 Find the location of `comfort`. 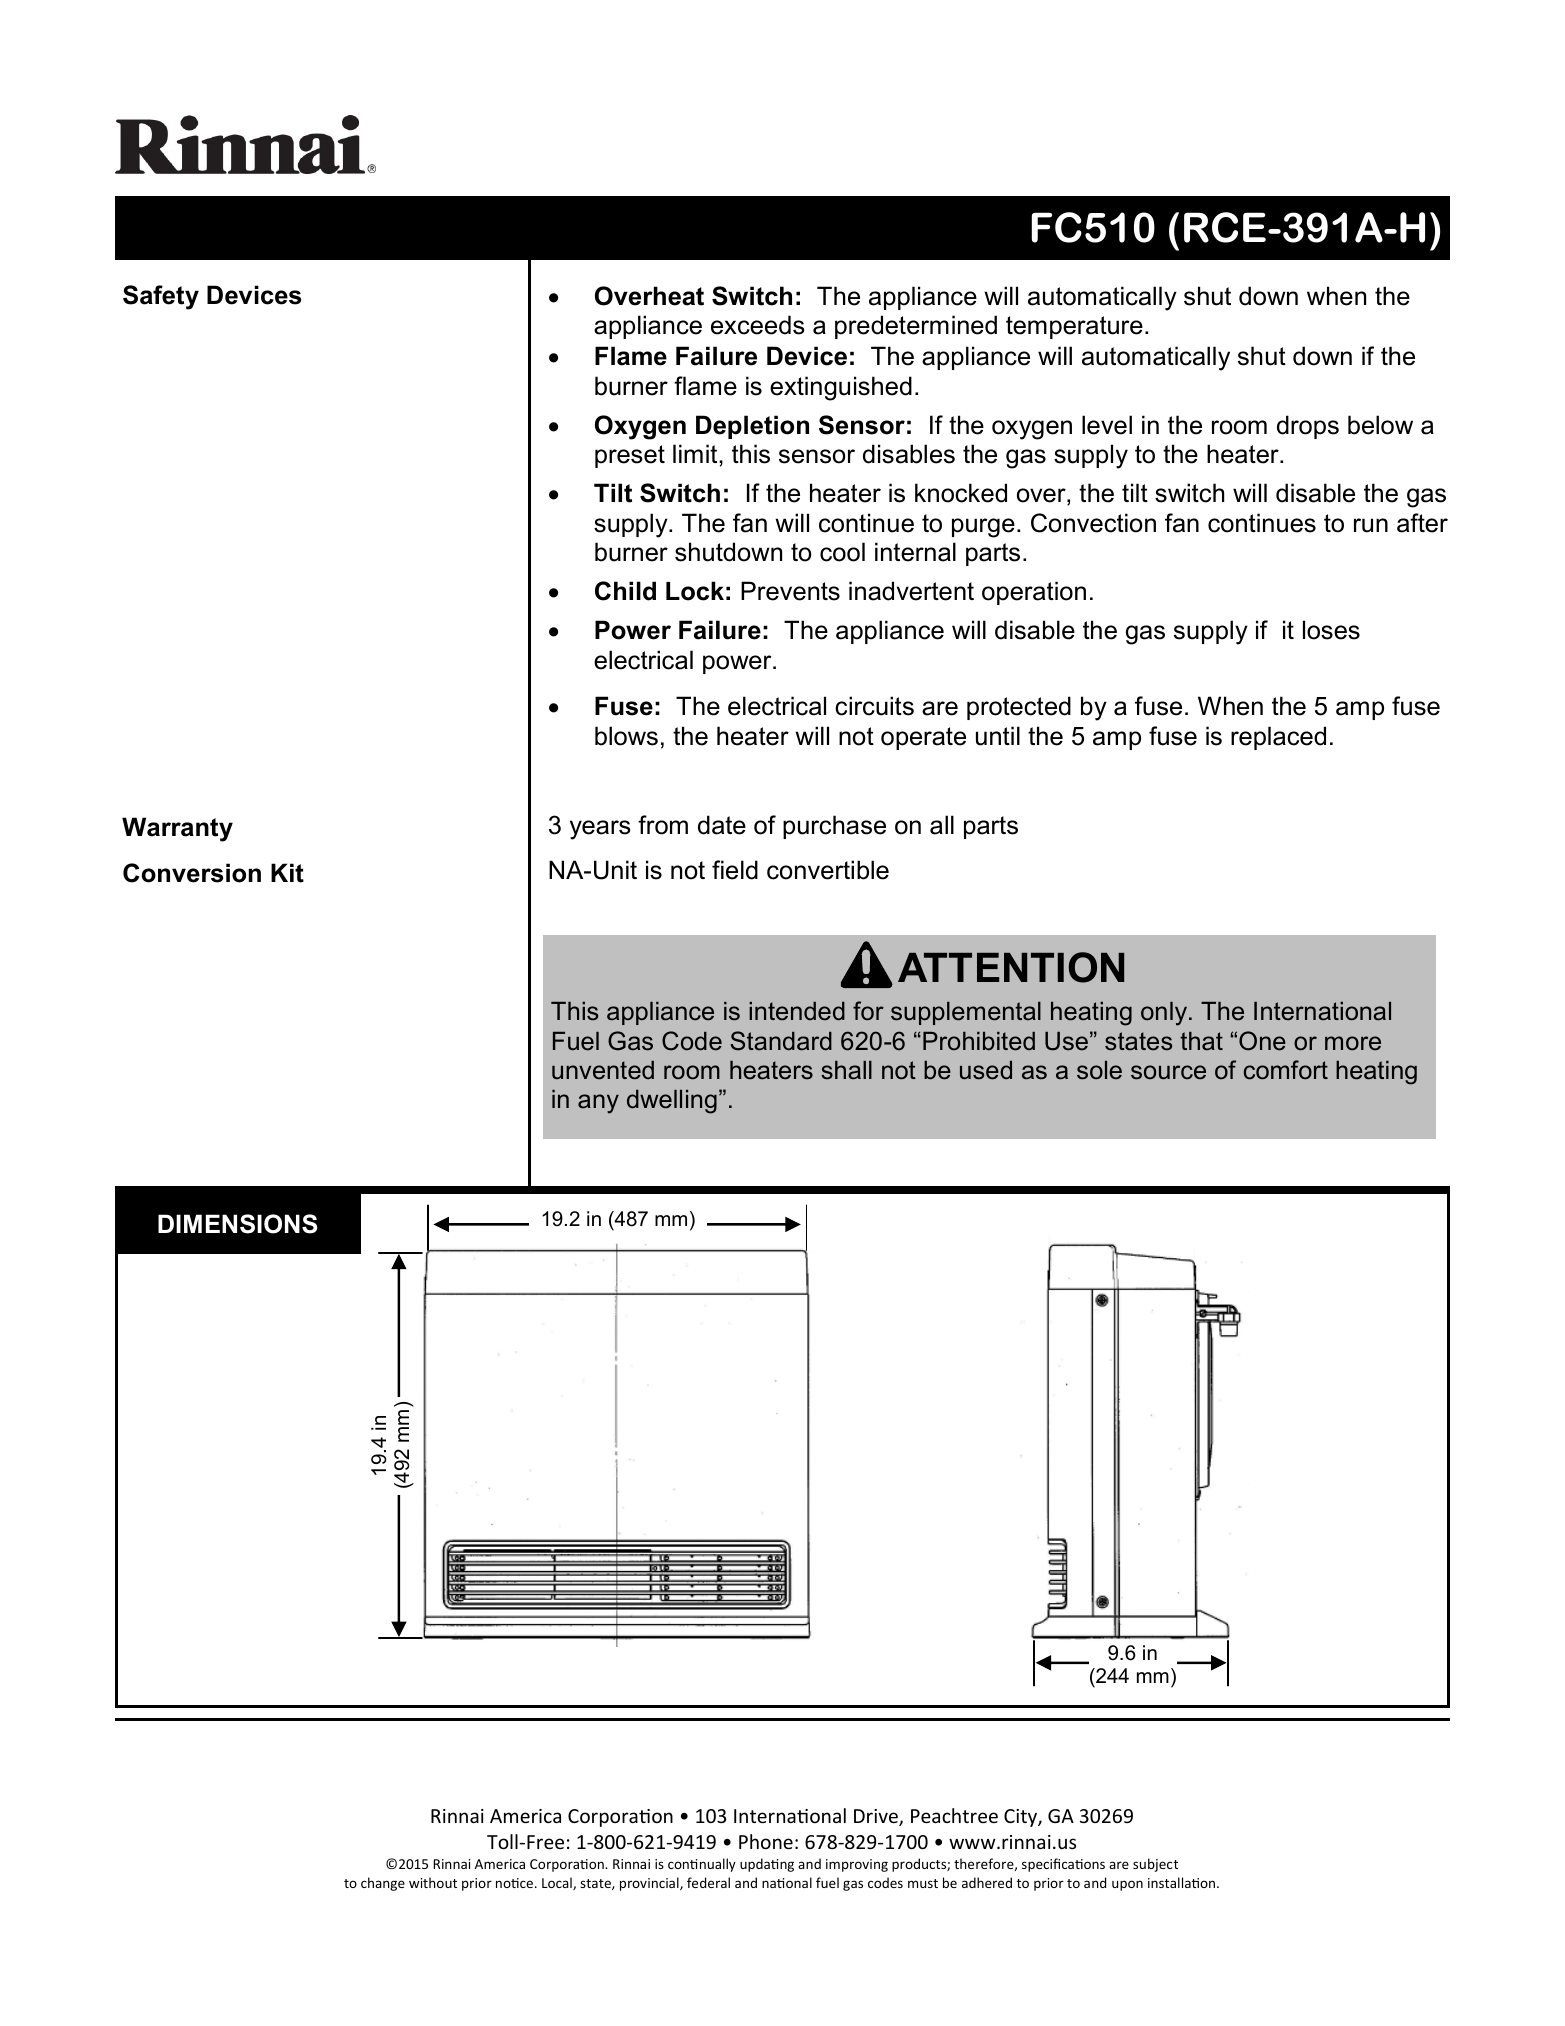

comfort is located at coordinates (1286, 1070).
